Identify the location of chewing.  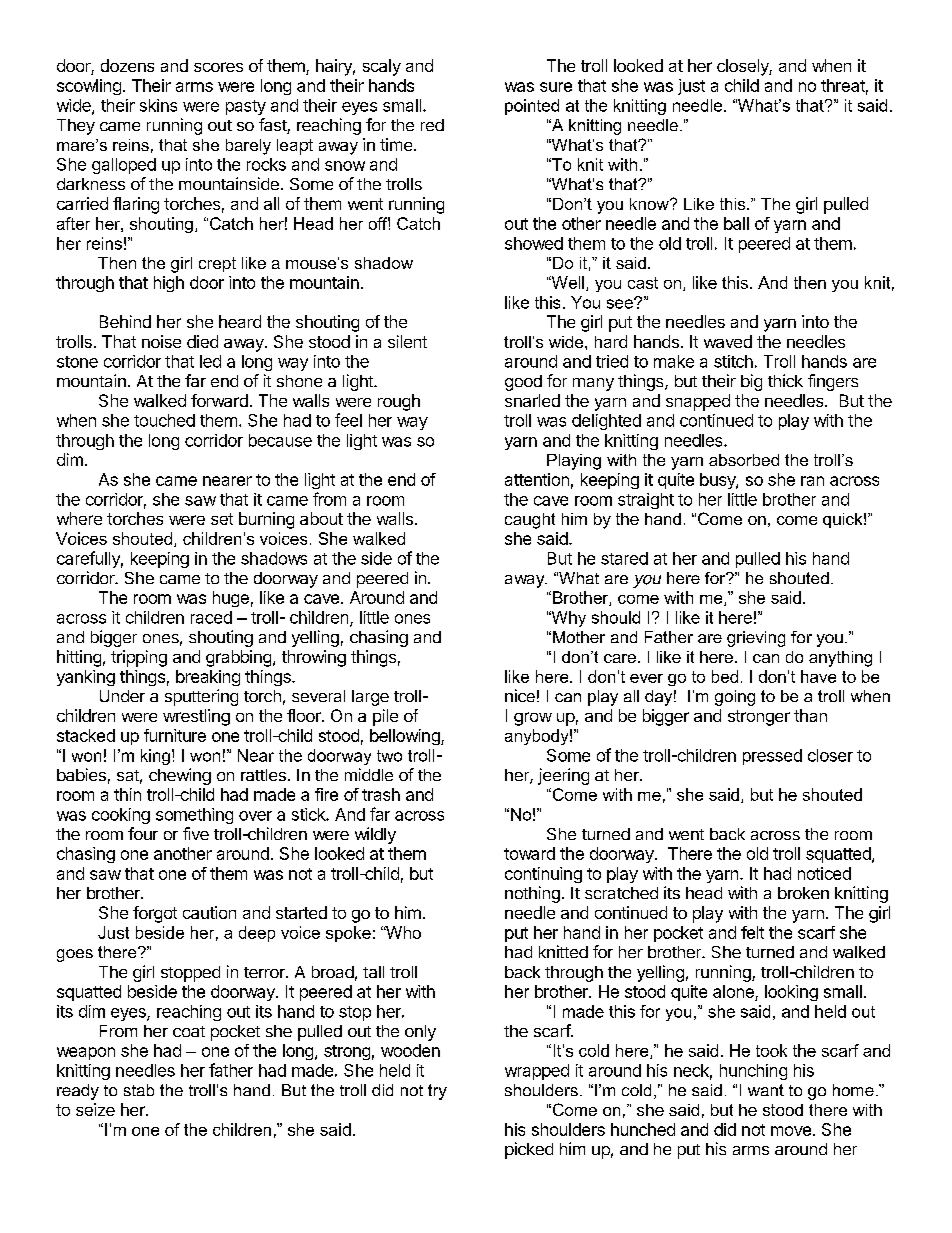
(180, 776).
